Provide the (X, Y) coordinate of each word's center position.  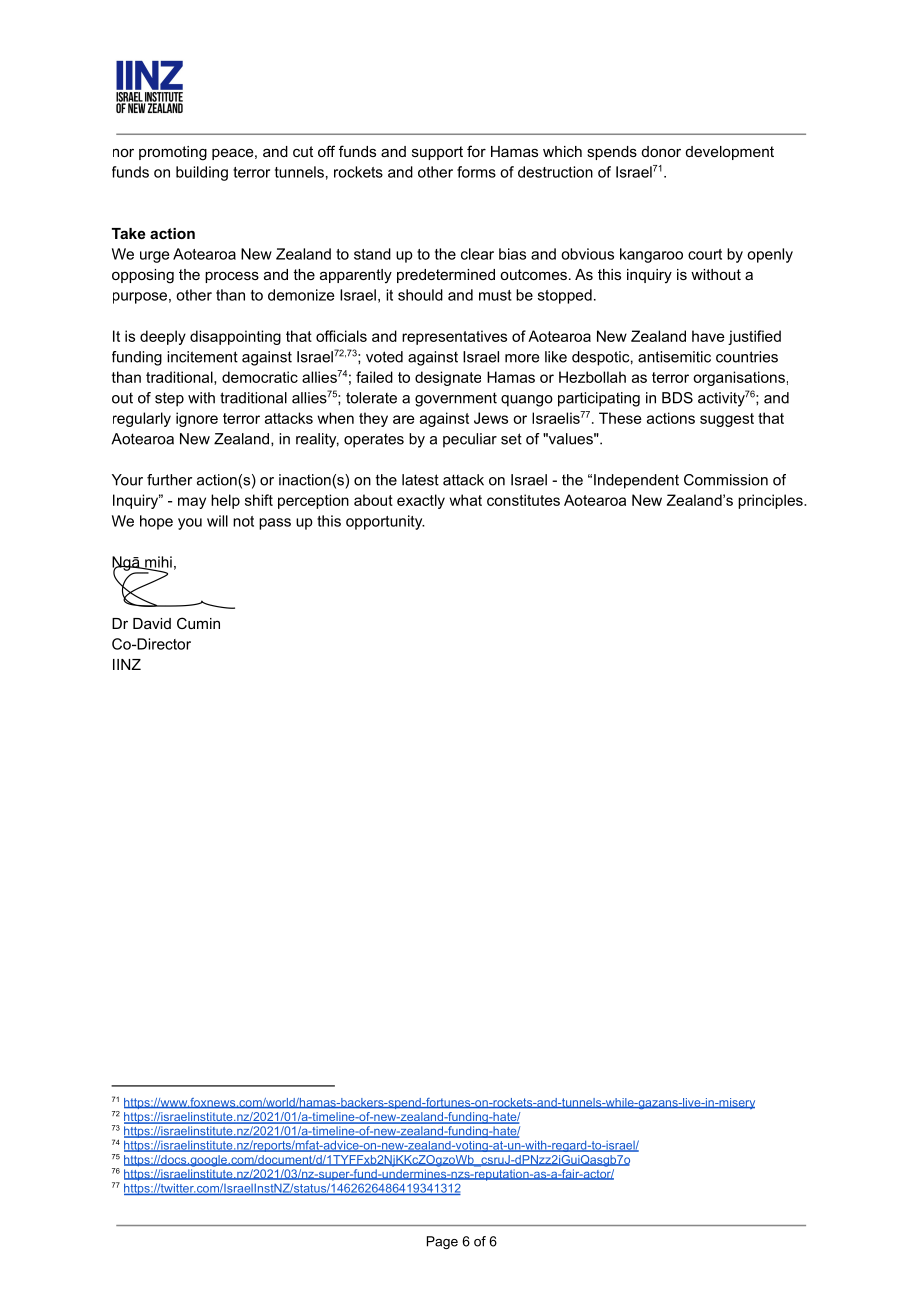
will (217, 521)
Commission (726, 480)
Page (442, 1242)
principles (771, 501)
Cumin (198, 623)
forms (476, 172)
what (465, 500)
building (202, 173)
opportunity (385, 522)
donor (661, 151)
